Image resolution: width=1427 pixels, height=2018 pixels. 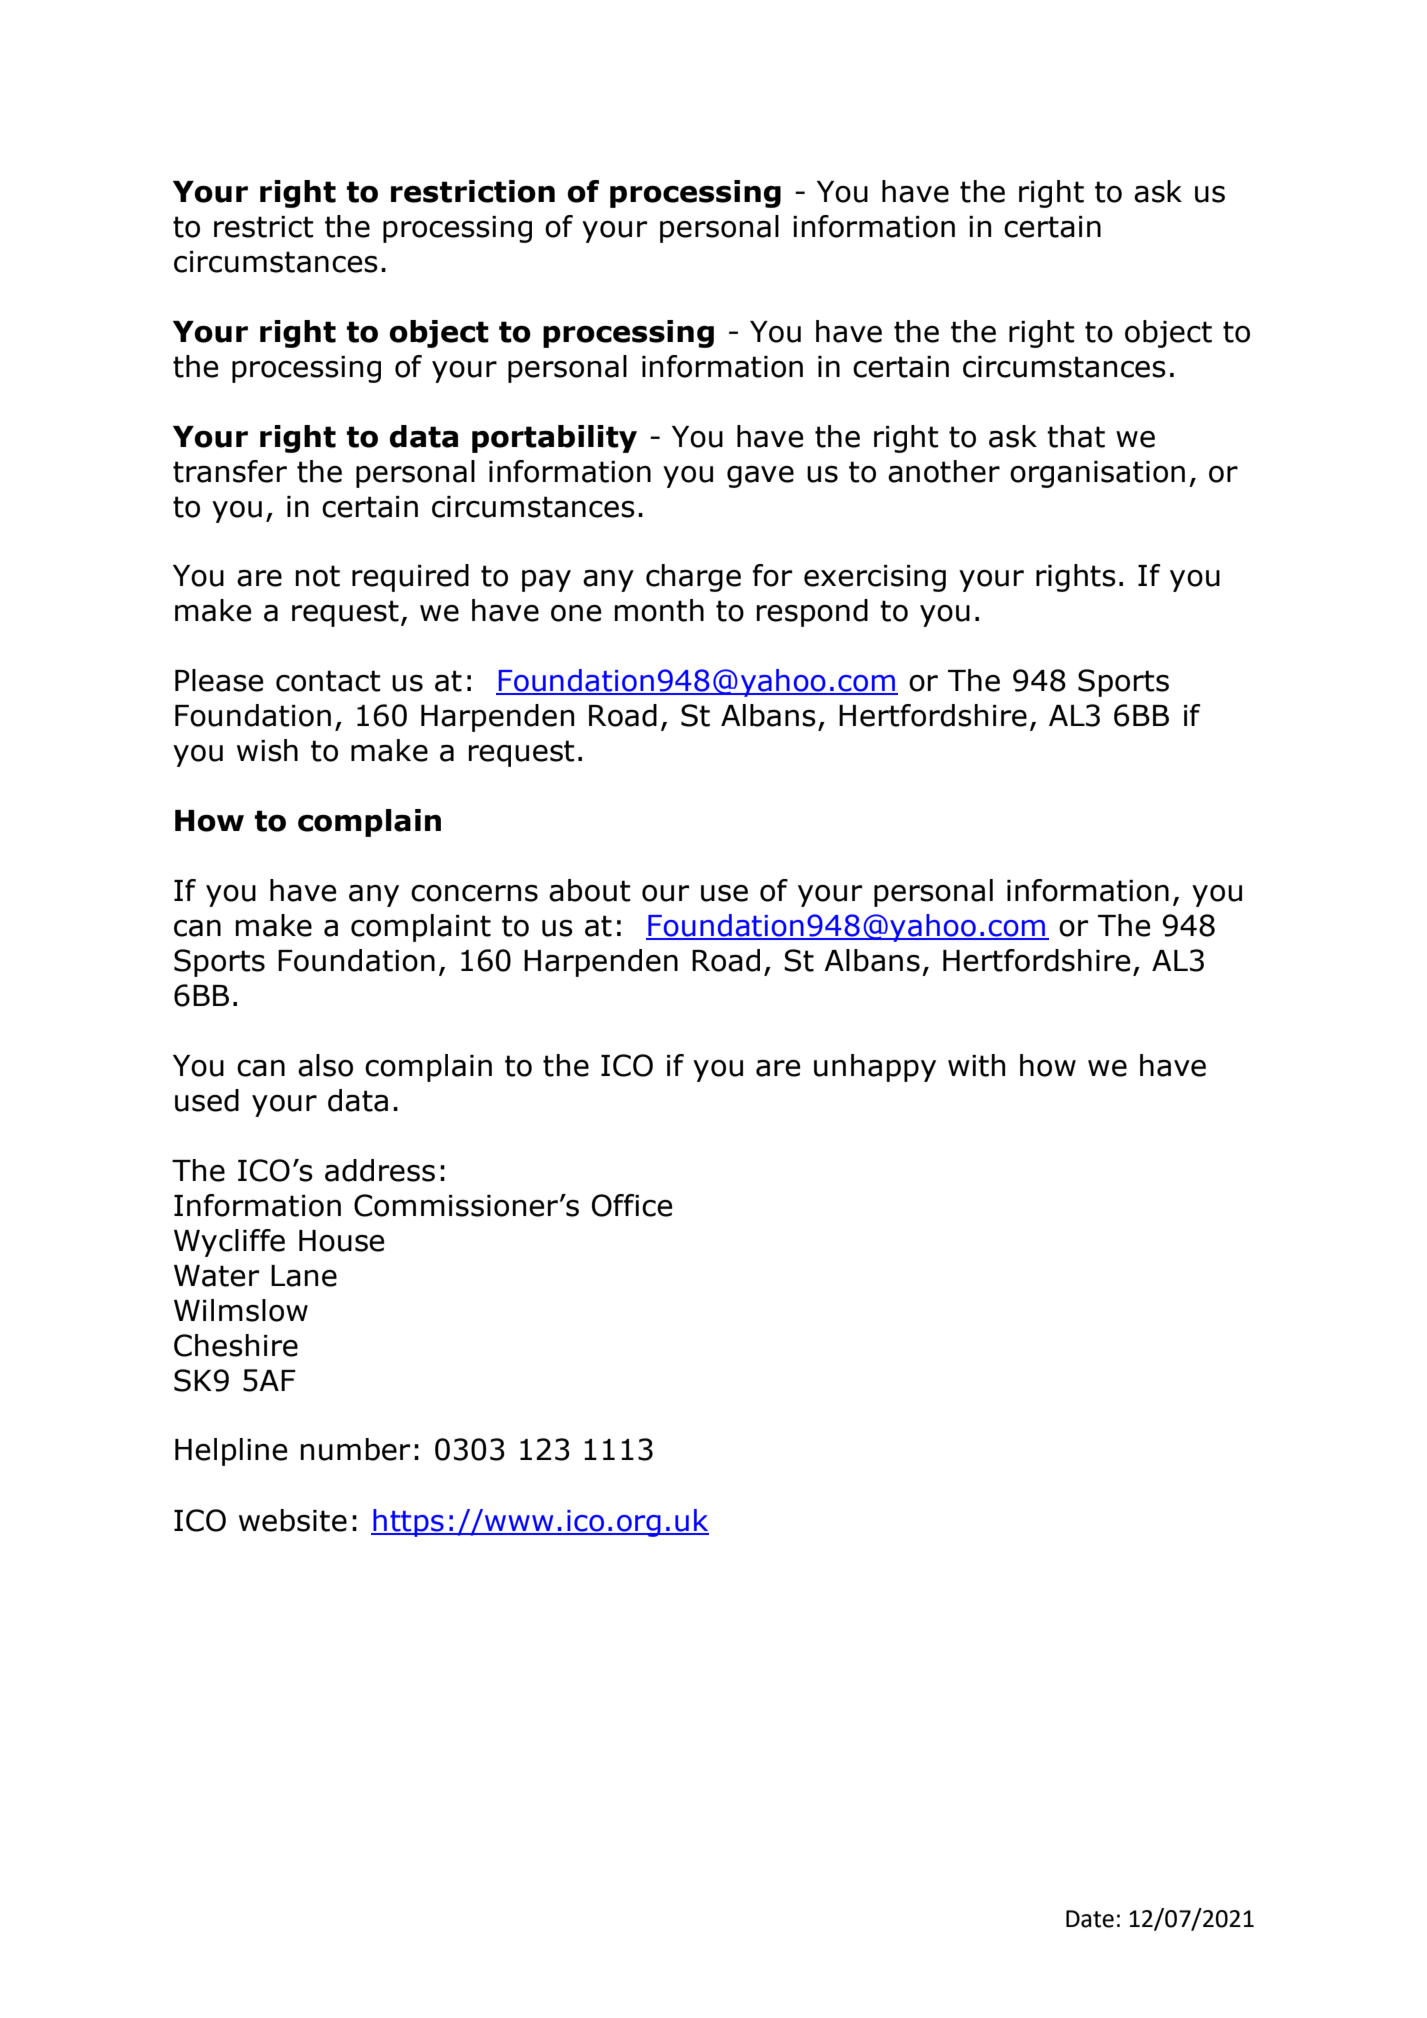 What do you see at coordinates (632, 1205) in the screenshot?
I see `Office` at bounding box center [632, 1205].
